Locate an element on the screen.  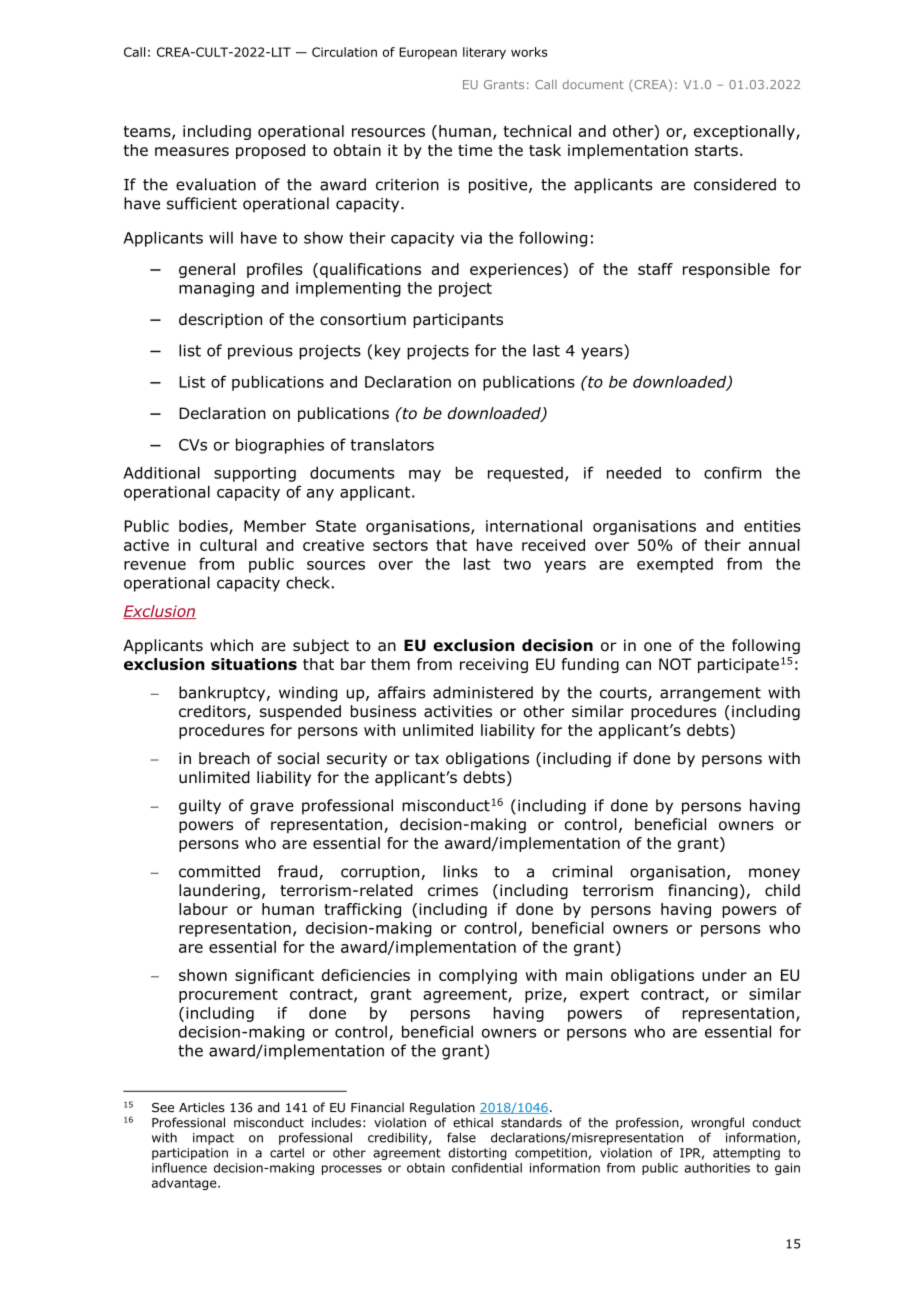
guilty is located at coordinates (200, 807).
